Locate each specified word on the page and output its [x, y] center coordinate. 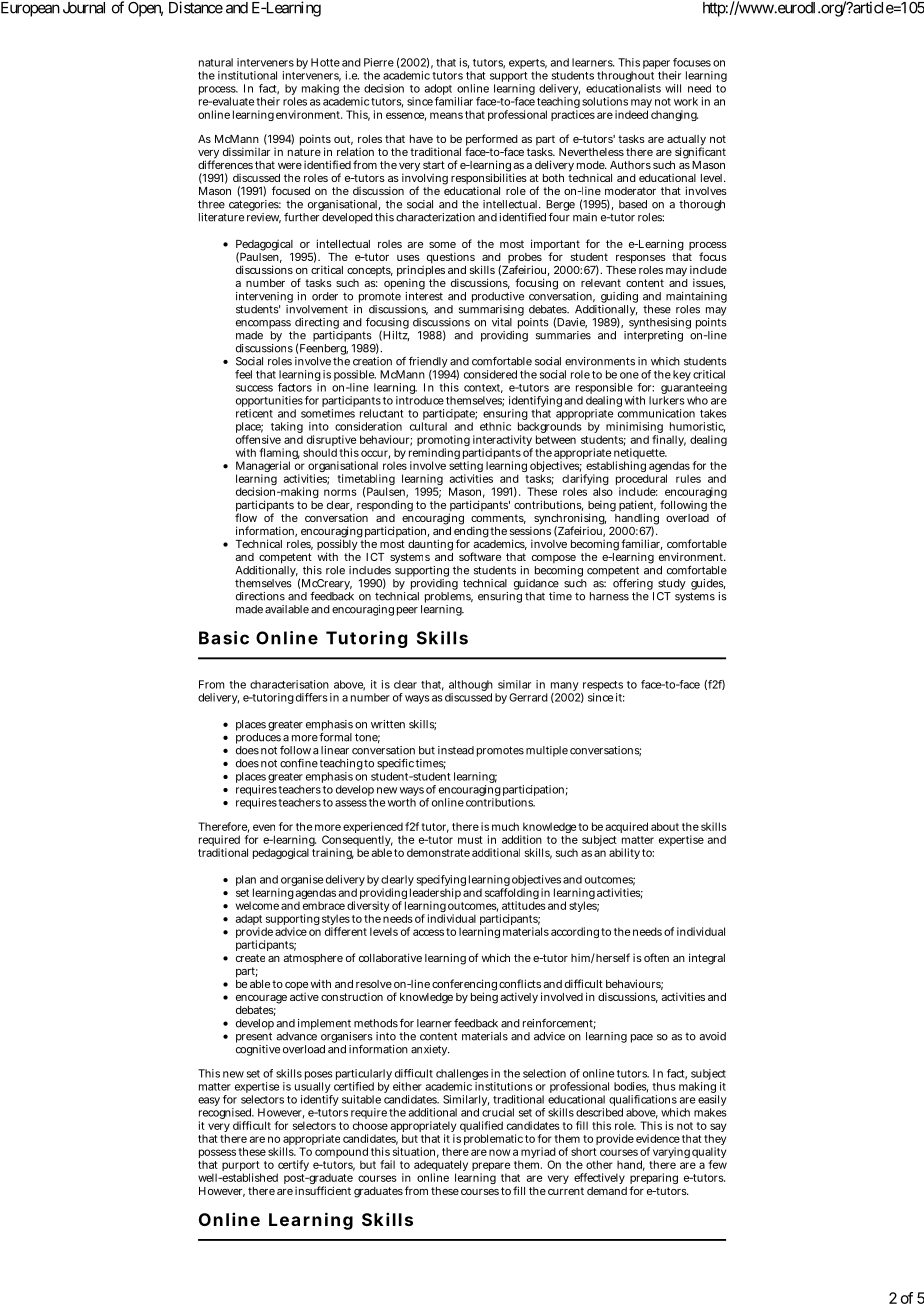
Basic [224, 638]
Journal [84, 8]
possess [217, 1155]
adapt [249, 921]
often [656, 957]
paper [656, 66]
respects [602, 687]
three [211, 204]
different [346, 931]
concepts [370, 271]
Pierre [379, 62]
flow [246, 516]
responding [385, 506]
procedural [641, 481]
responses [641, 259]
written [388, 724]
